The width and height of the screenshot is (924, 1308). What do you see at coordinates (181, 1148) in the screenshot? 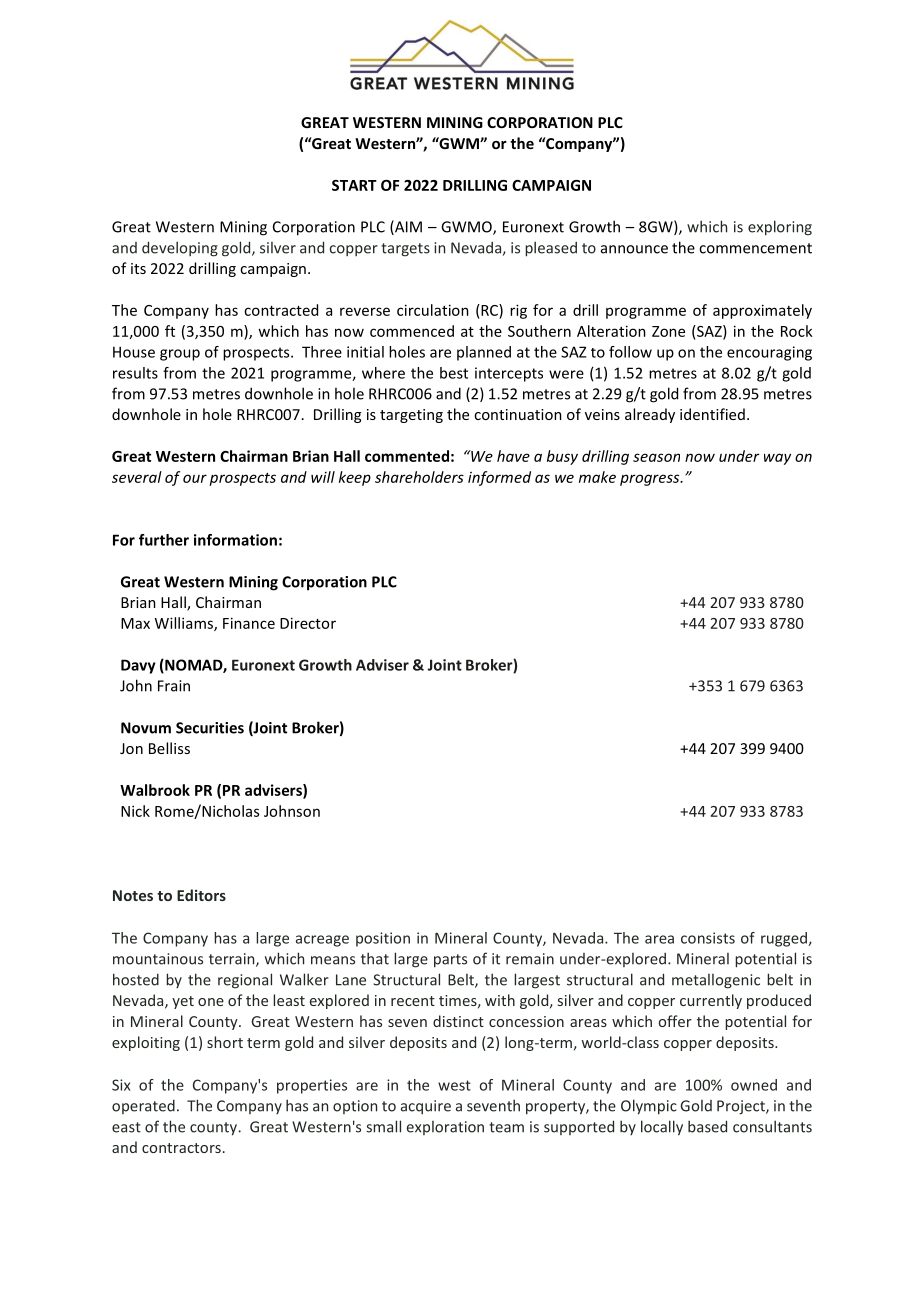
I see `contractors` at bounding box center [181, 1148].
